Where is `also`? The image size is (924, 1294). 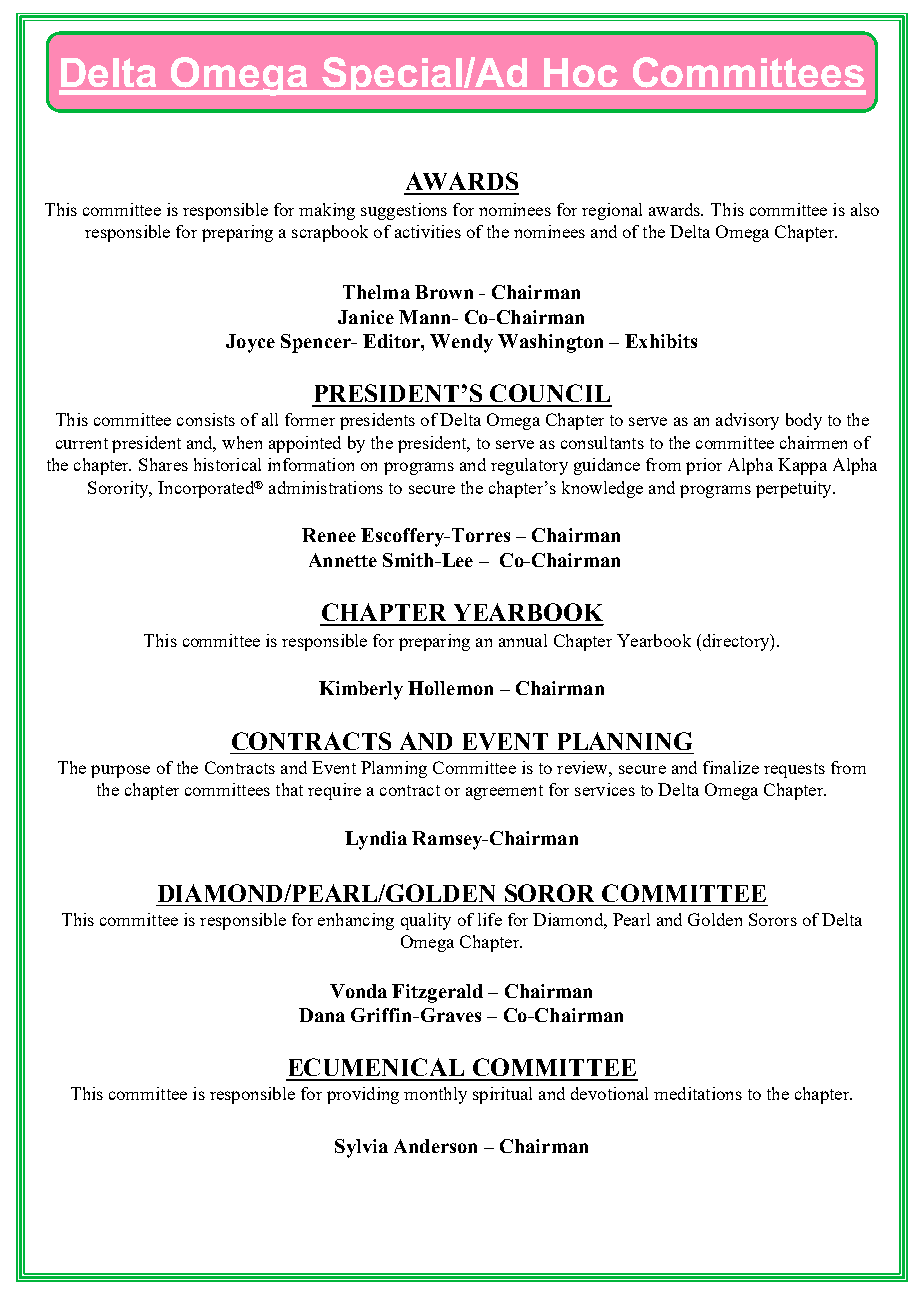 also is located at coordinates (865, 209).
